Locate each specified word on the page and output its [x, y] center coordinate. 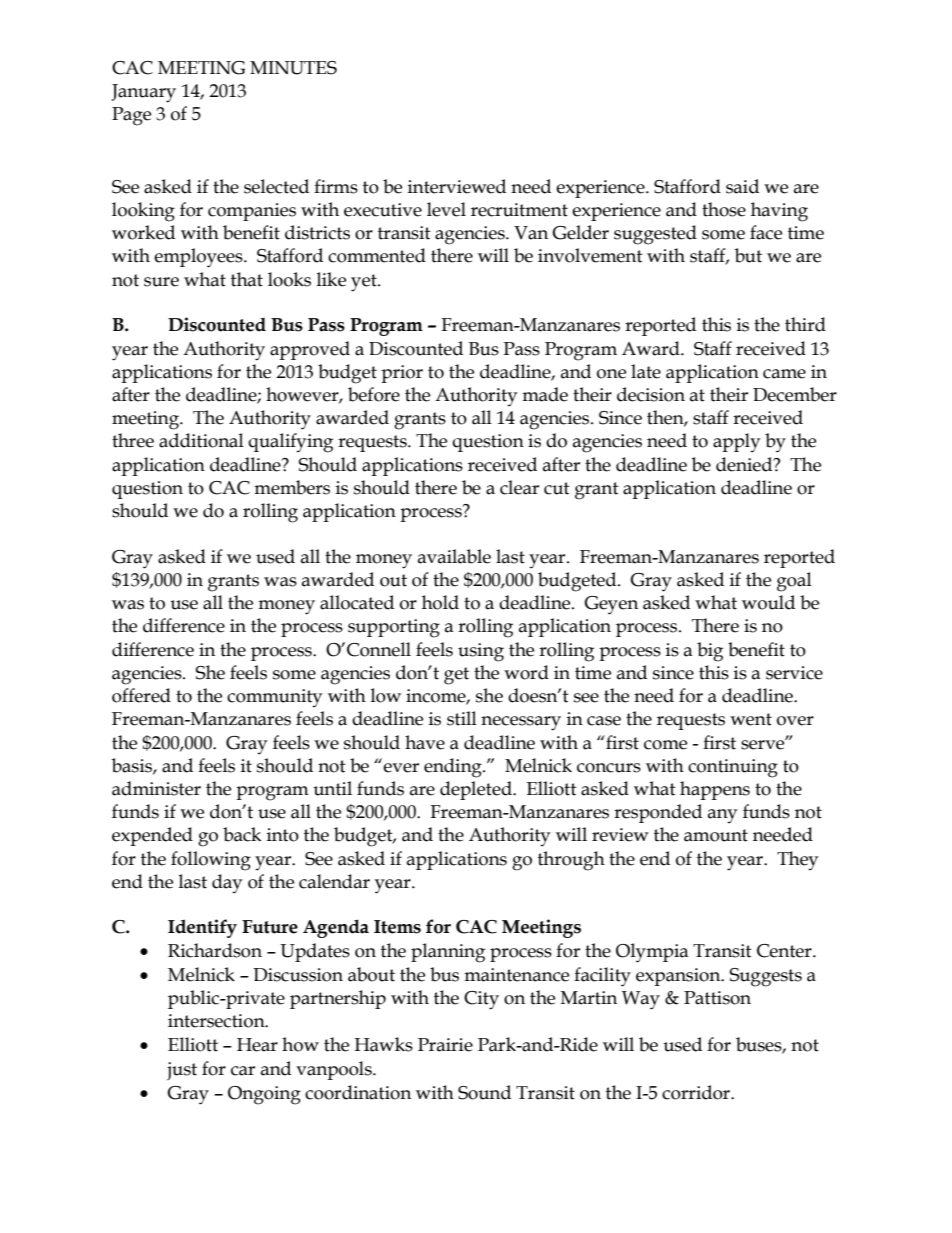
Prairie [445, 1045]
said [742, 186]
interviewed [457, 186]
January [143, 93]
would [768, 602]
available [454, 556]
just [182, 1071]
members [292, 487]
